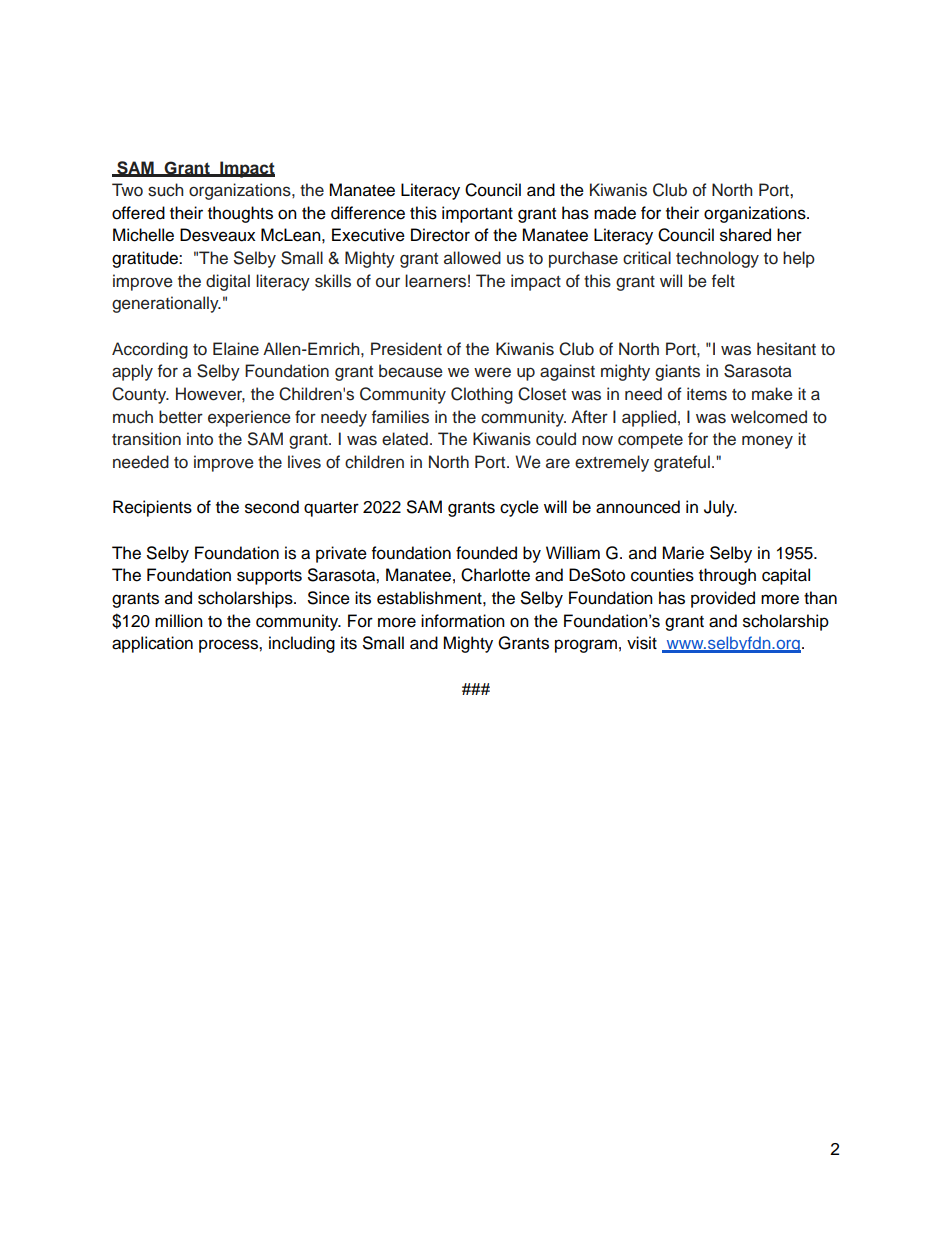  What do you see at coordinates (181, 417) in the screenshot?
I see `better` at bounding box center [181, 417].
